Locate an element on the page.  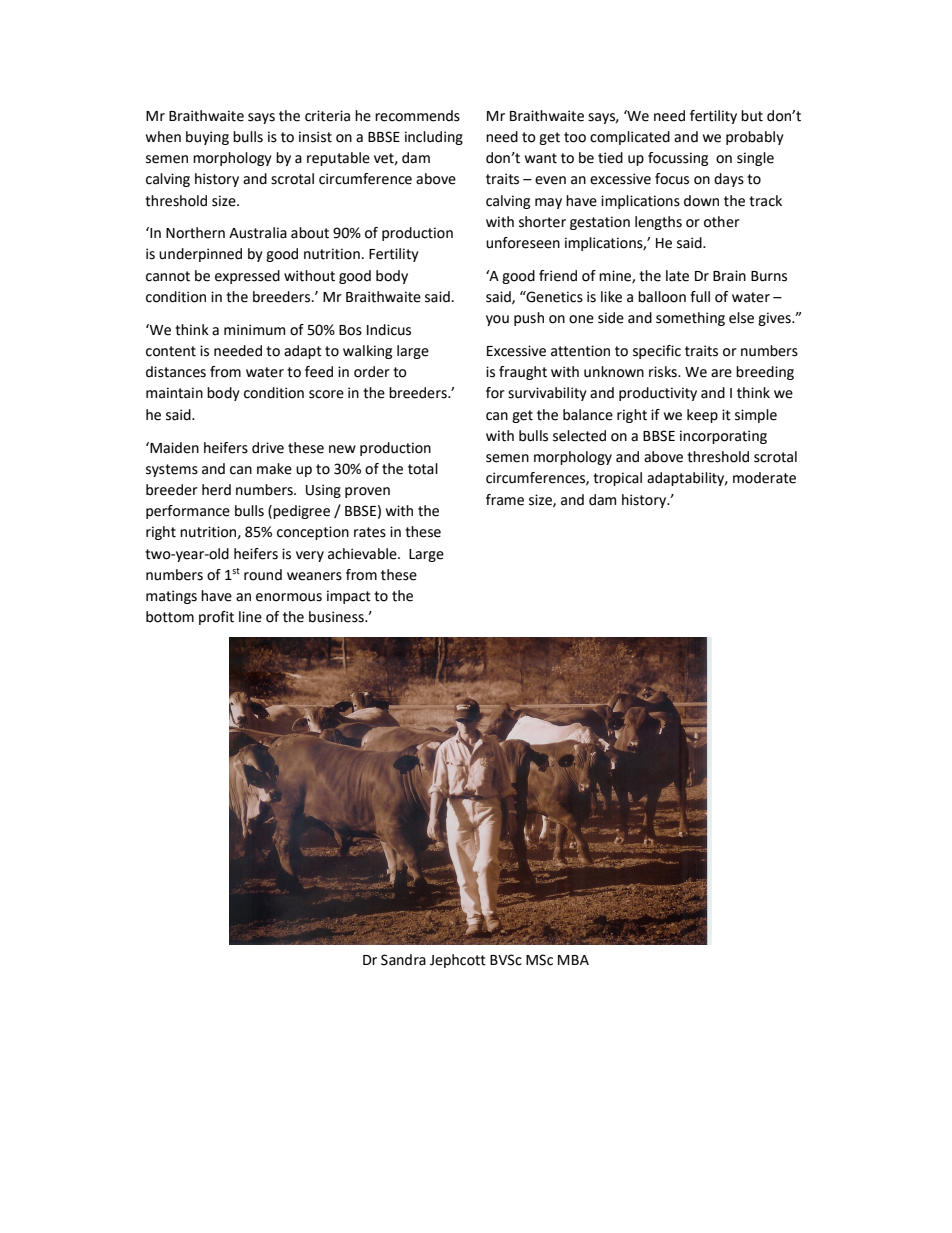
something is located at coordinates (690, 319).
